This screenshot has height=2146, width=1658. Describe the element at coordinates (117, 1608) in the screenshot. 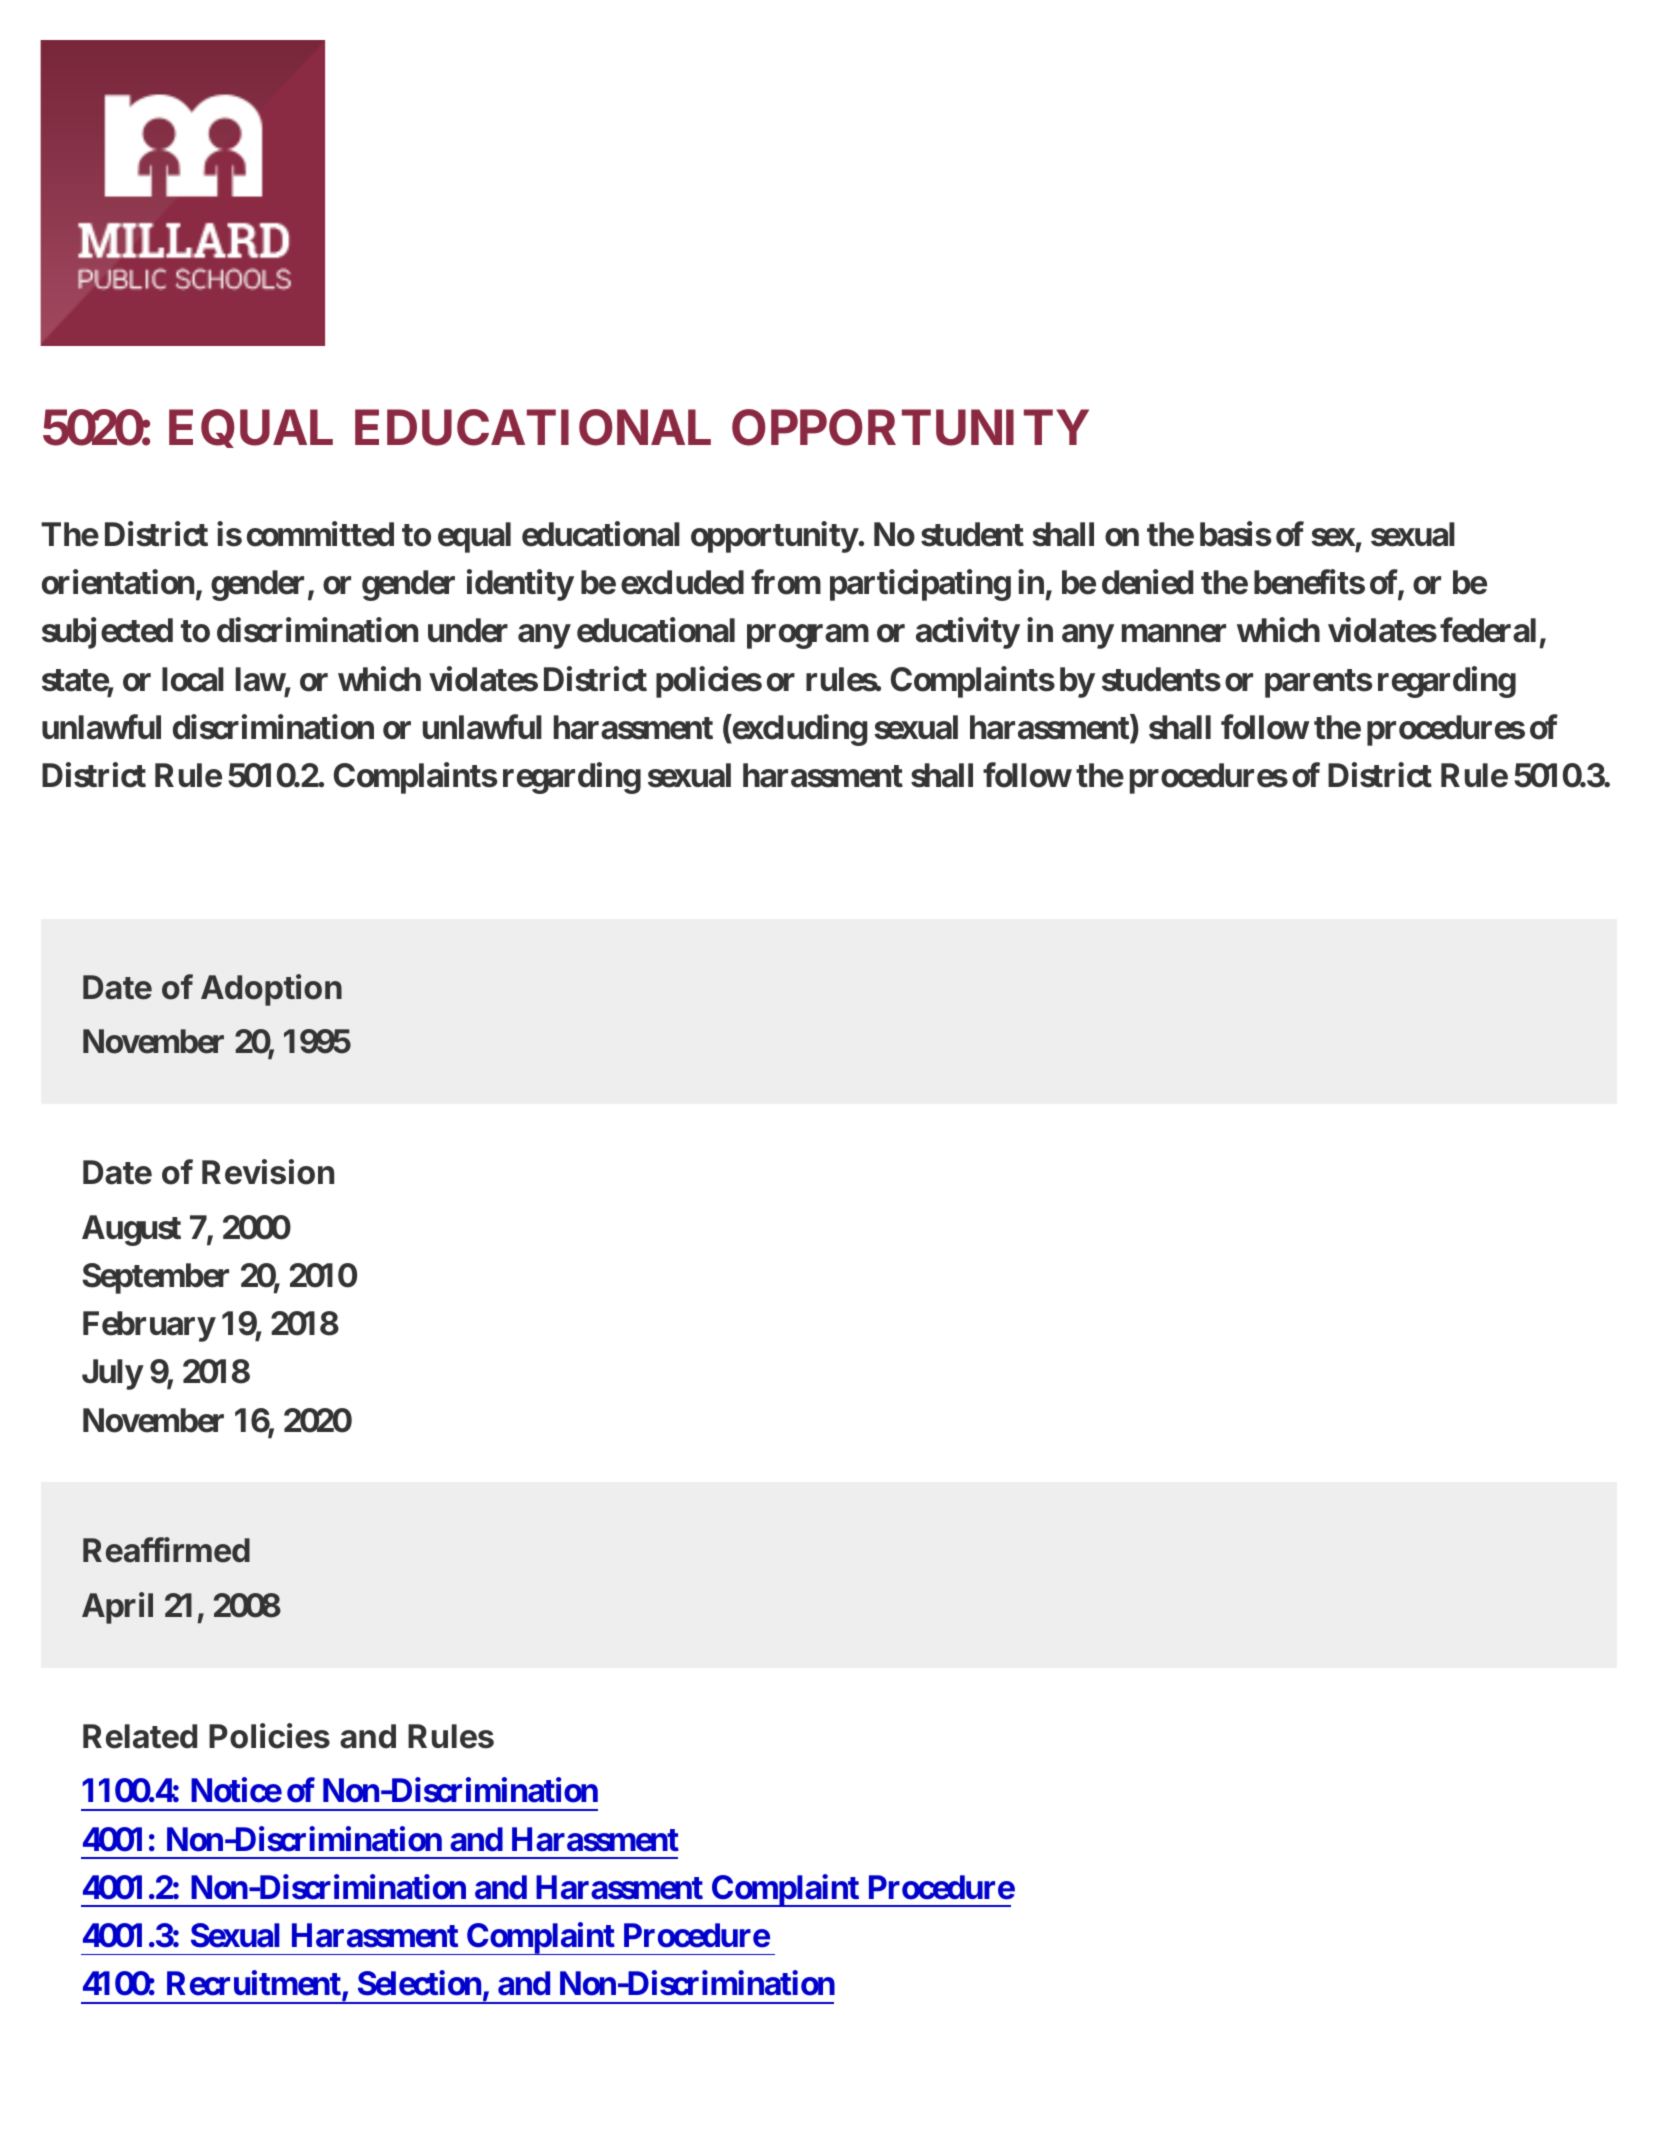

I see `April` at that location.
